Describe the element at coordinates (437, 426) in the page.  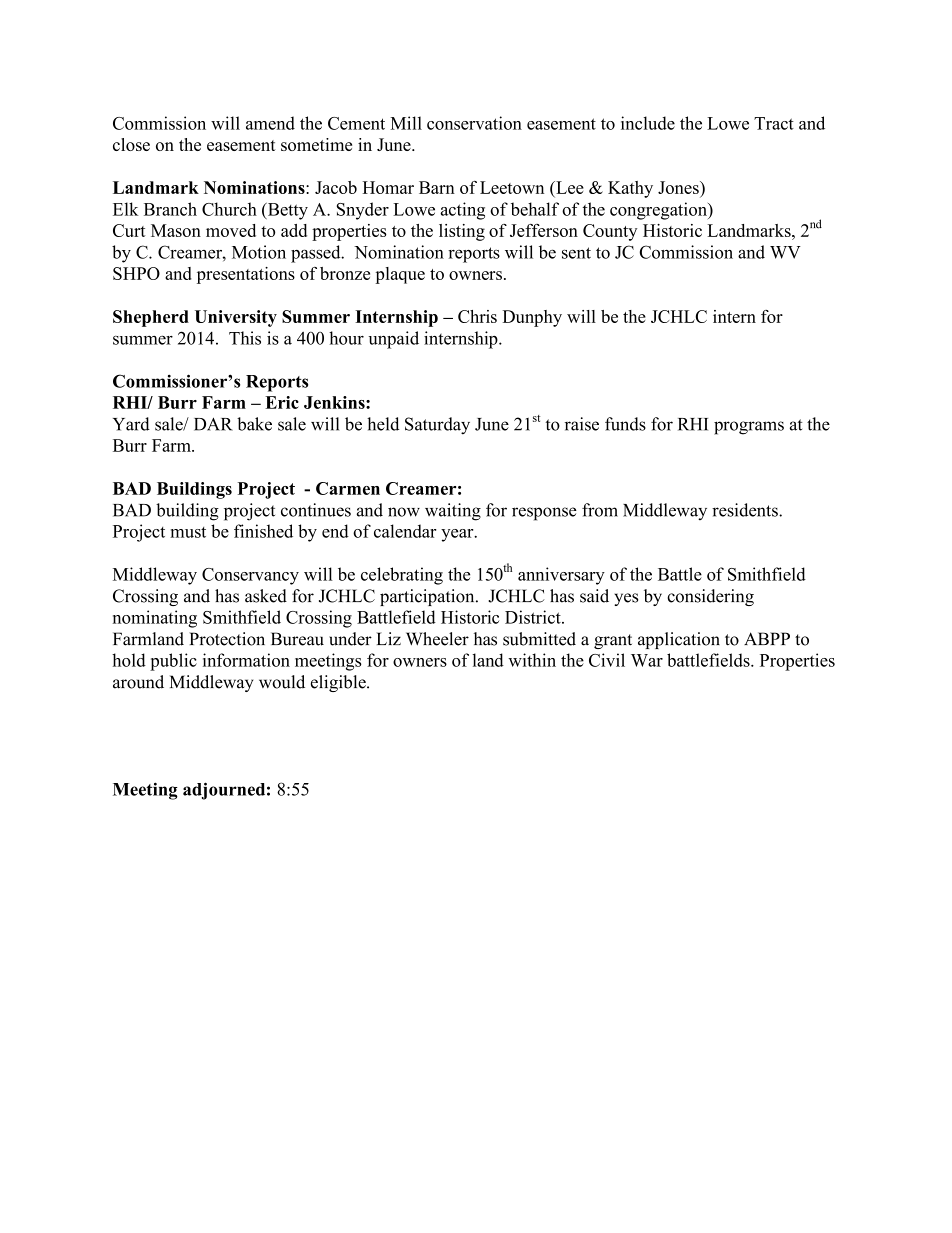
I see `Saturday` at that location.
